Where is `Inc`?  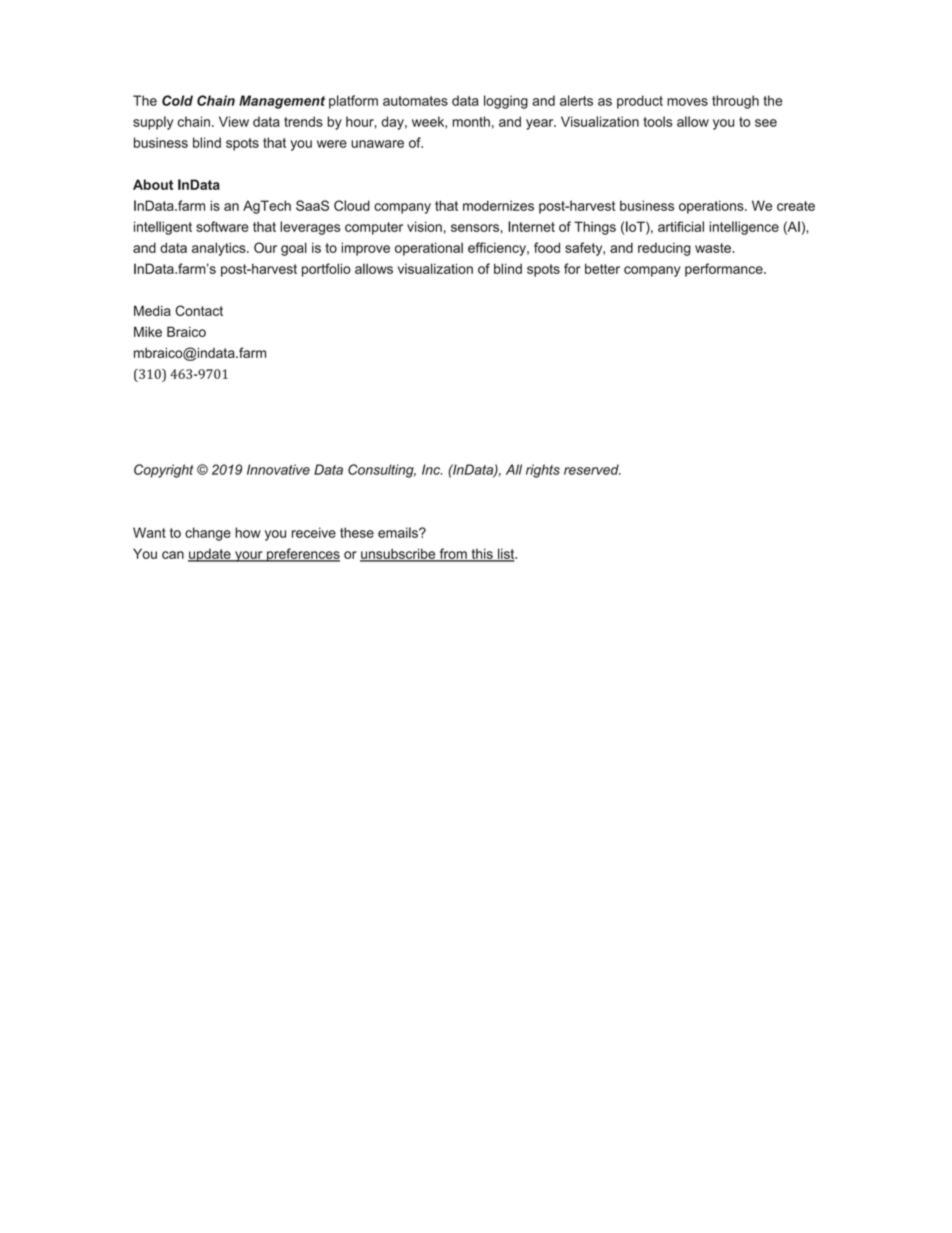
Inc is located at coordinates (432, 469).
